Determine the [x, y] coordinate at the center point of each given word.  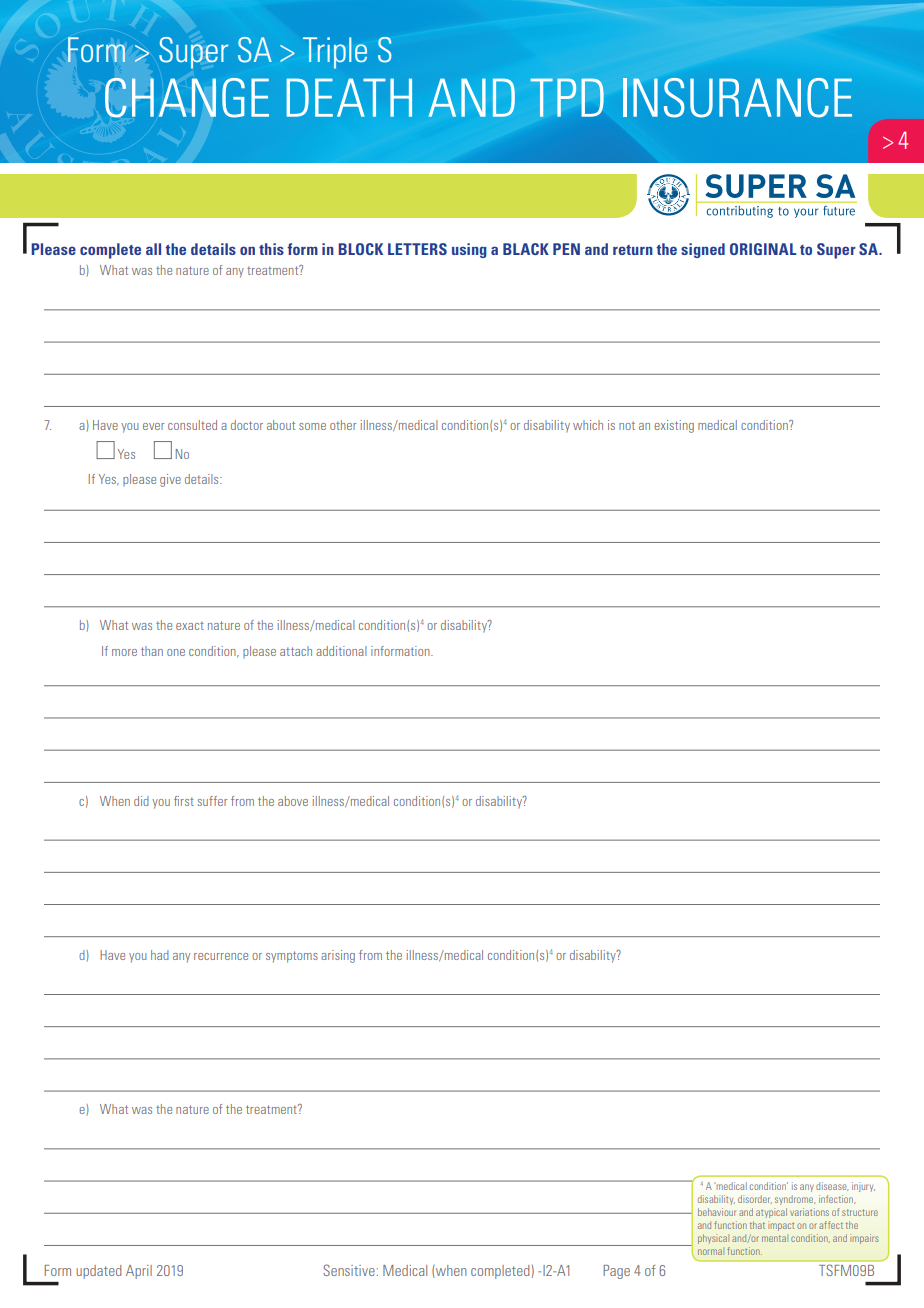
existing [674, 426]
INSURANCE [737, 98]
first [184, 801]
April [139, 1272]
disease [832, 1186]
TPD [567, 97]
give [170, 480]
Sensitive [349, 1270]
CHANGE [187, 98]
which [588, 425]
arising [338, 956]
